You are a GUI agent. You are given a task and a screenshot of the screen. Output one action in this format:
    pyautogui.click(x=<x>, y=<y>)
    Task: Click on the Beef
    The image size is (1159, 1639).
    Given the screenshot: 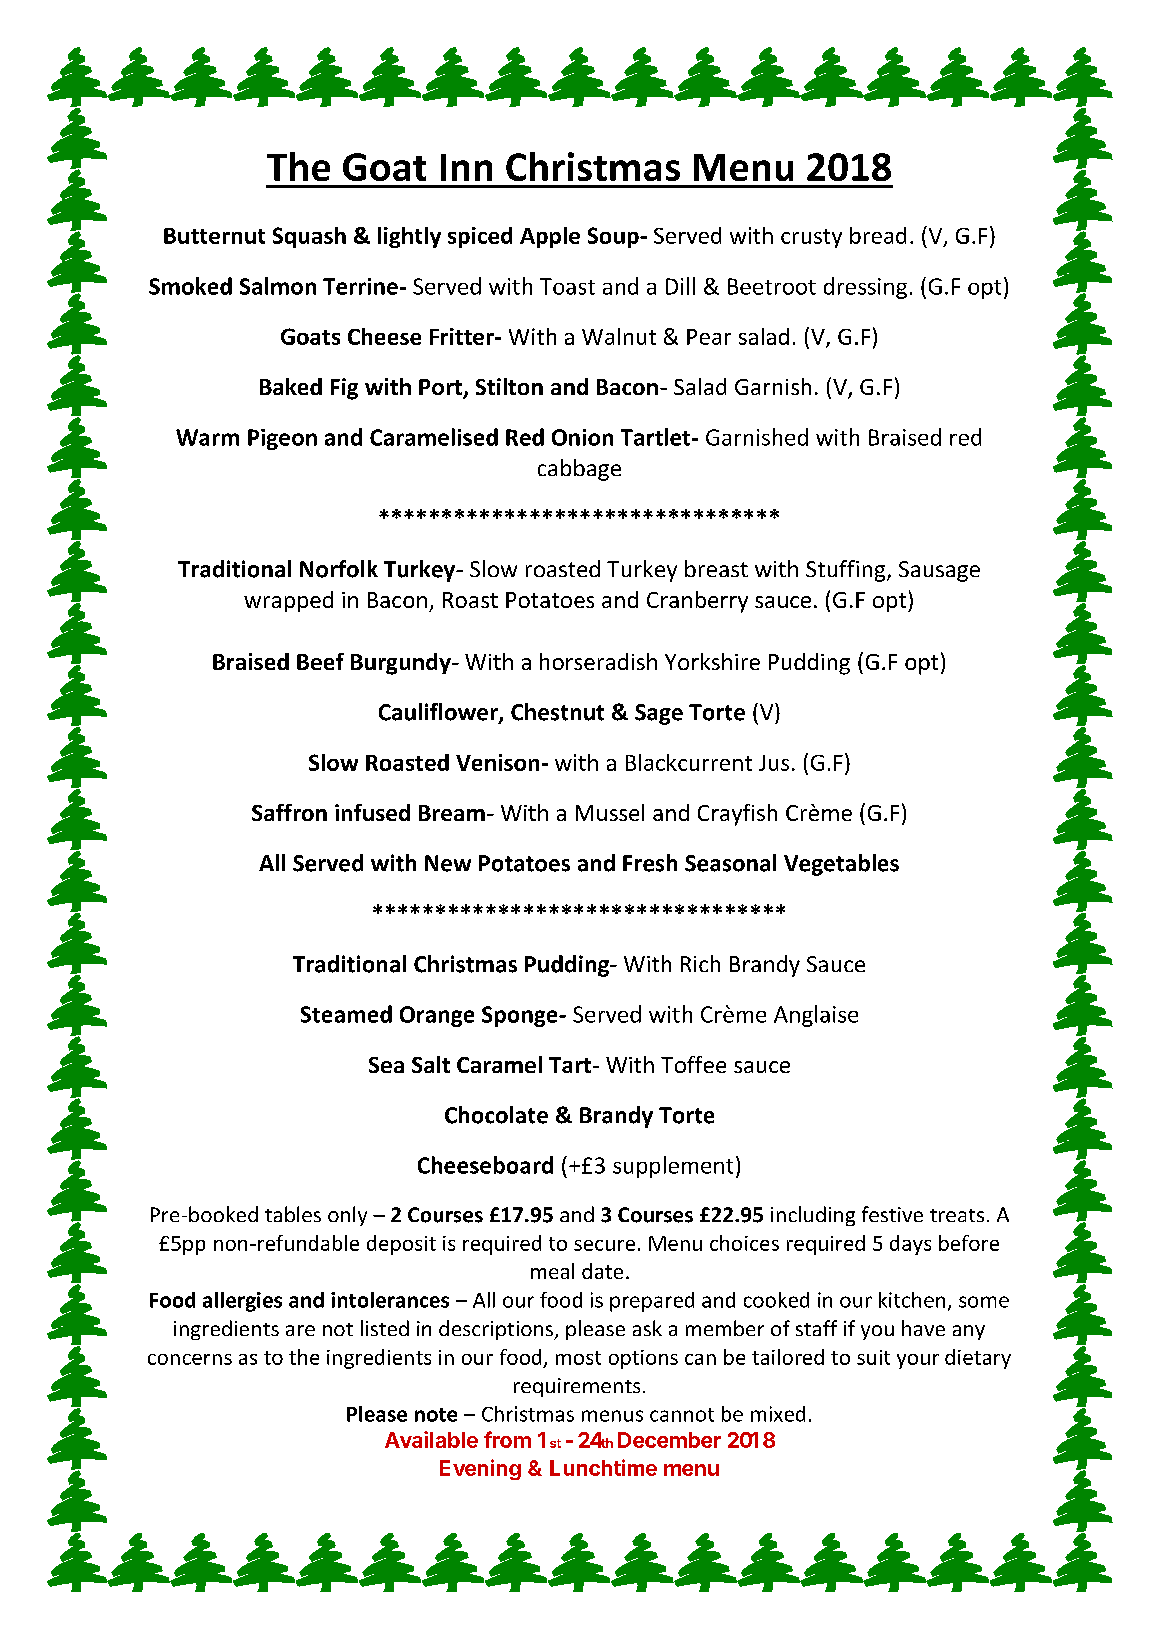 What is the action you would take?
    pyautogui.click(x=320, y=661)
